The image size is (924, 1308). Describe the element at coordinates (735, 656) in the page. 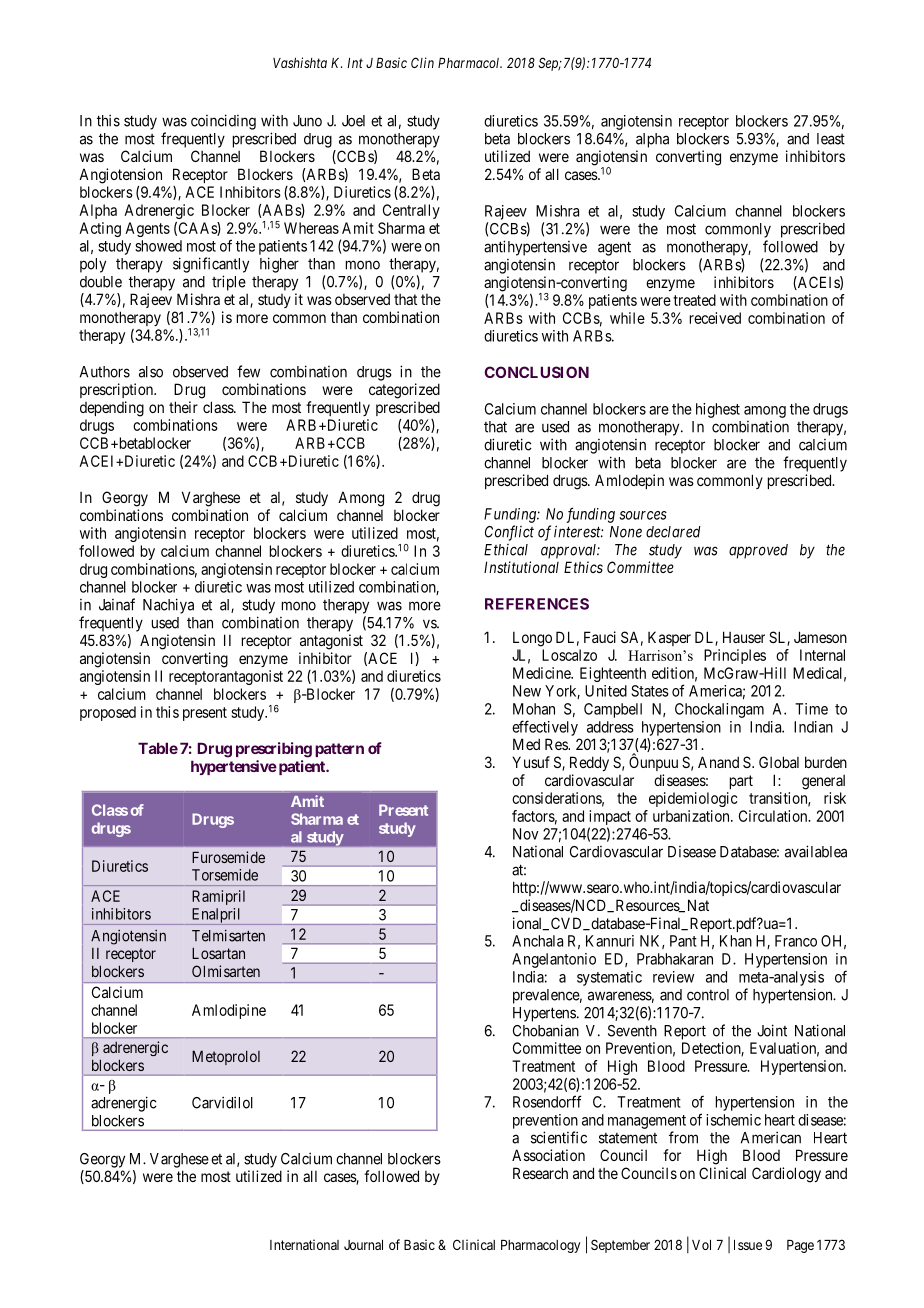

I see `Principles` at that location.
